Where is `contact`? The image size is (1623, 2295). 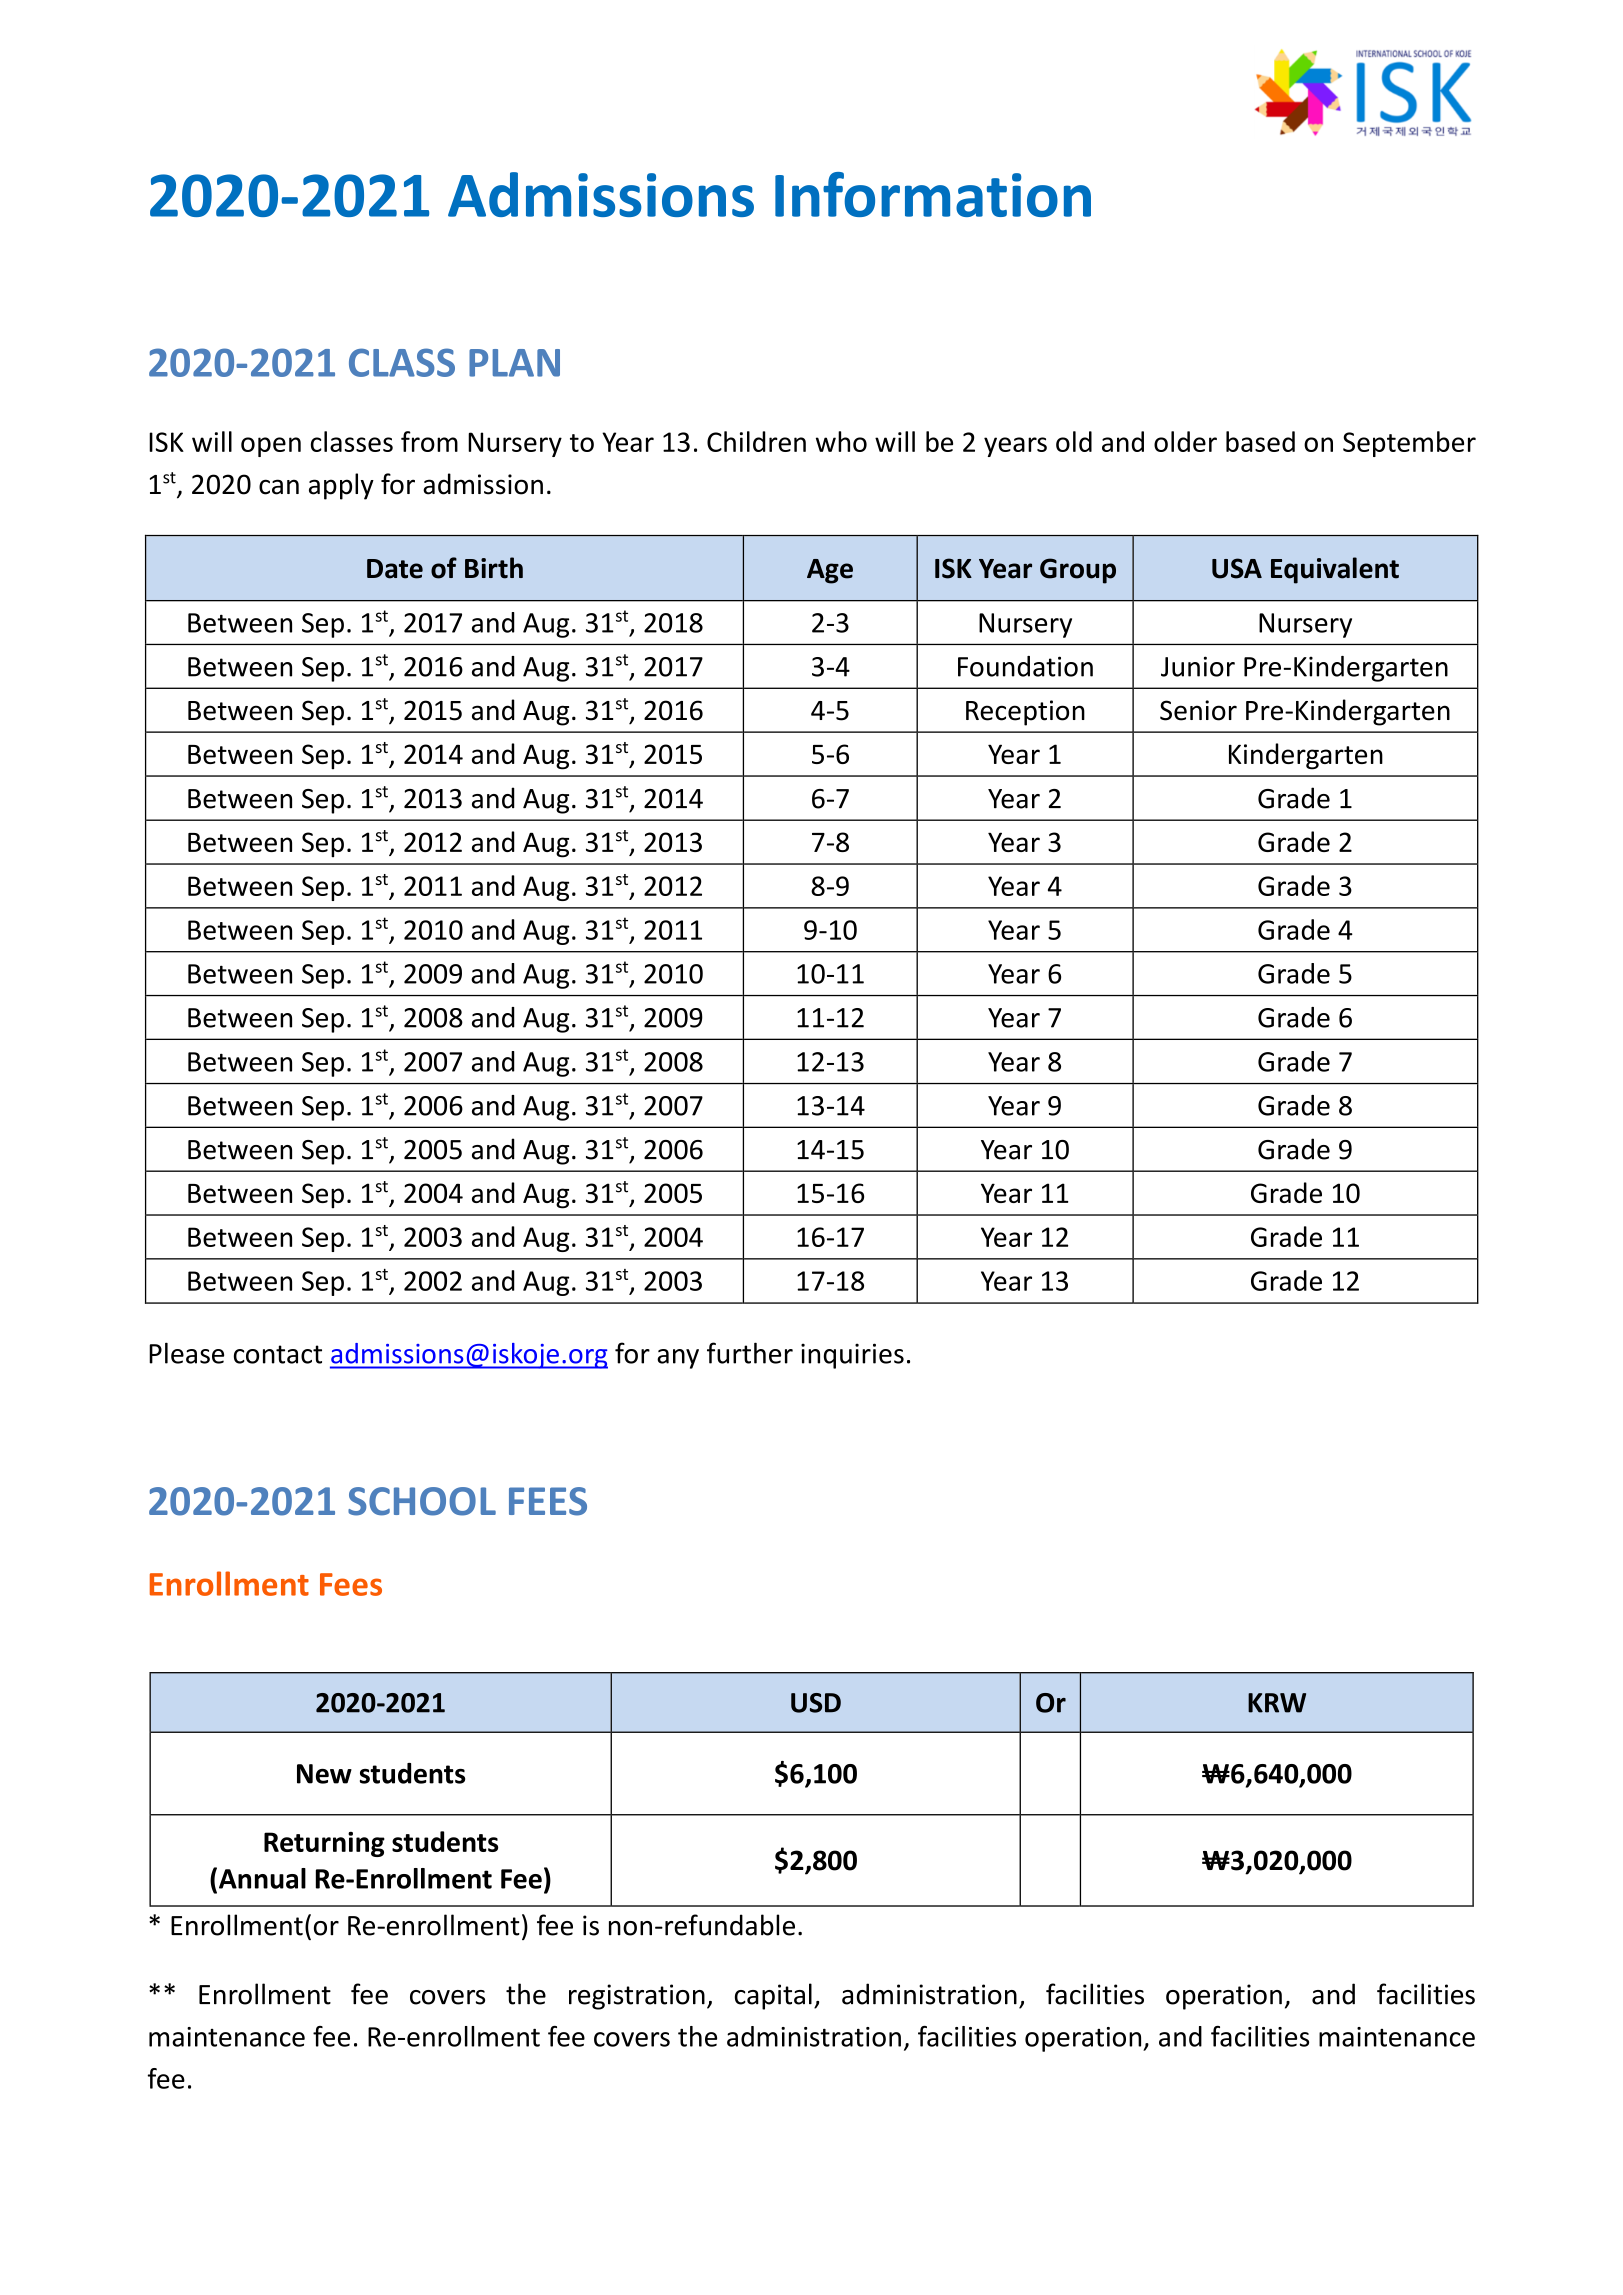 contact is located at coordinates (278, 1354).
